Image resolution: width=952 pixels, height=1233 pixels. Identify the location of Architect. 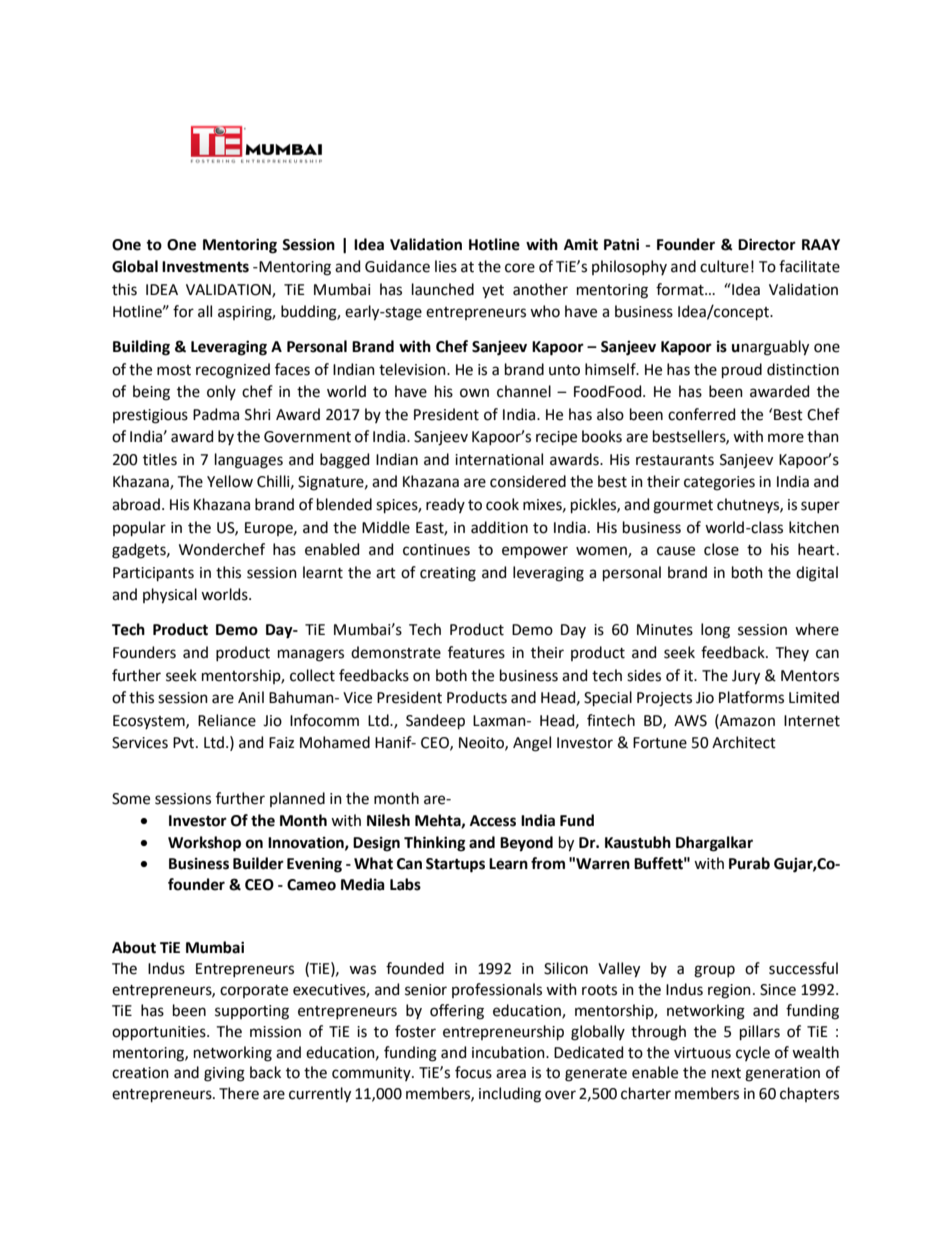
(744, 742).
